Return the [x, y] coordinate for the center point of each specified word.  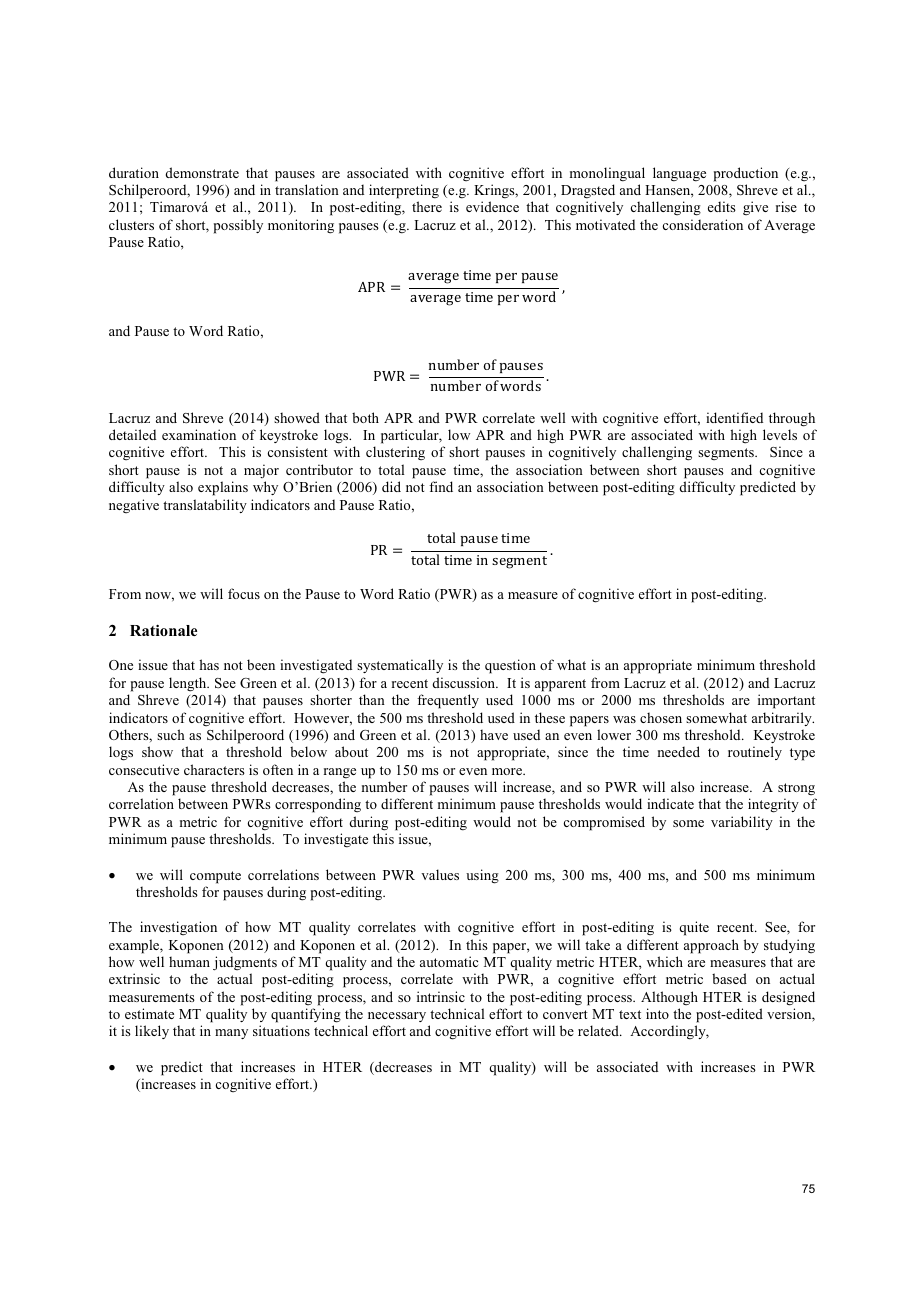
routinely [755, 753]
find [441, 486]
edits [722, 206]
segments [727, 454]
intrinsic [441, 996]
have [494, 734]
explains [223, 488]
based [729, 978]
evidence [492, 206]
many [231, 1034]
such [171, 734]
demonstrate [202, 172]
